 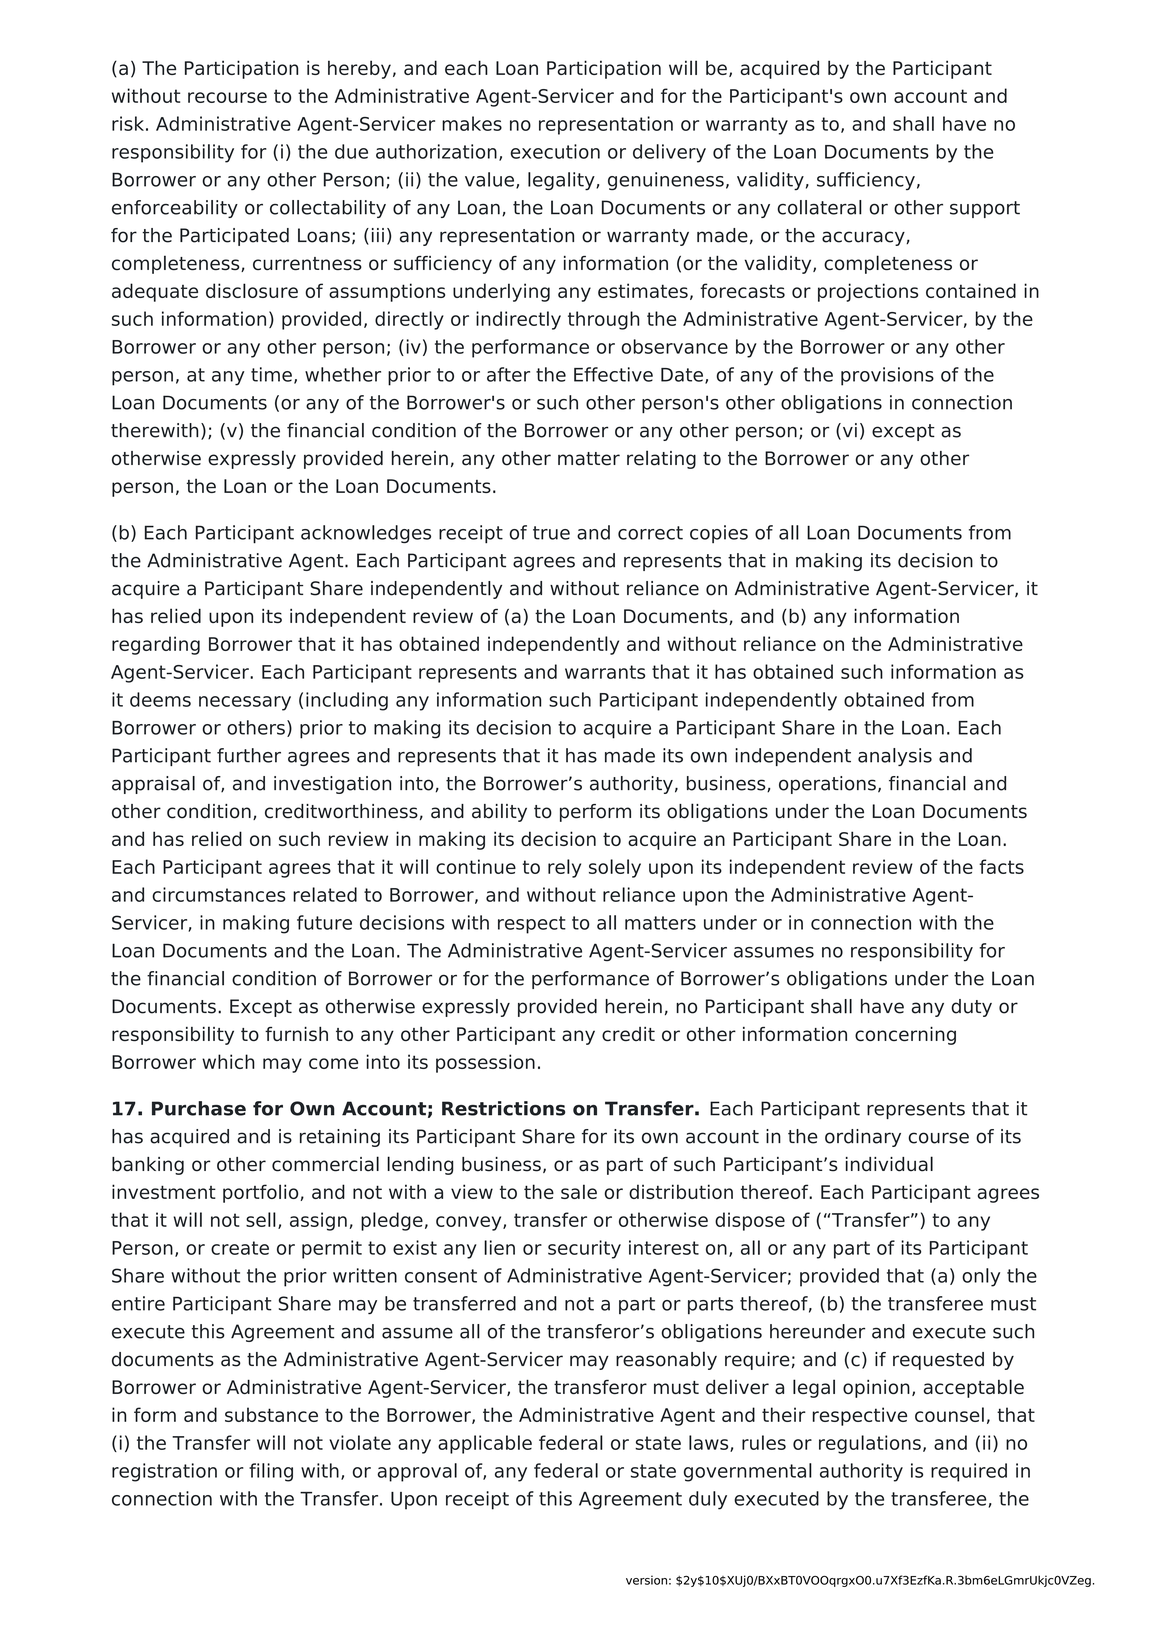 What do you see at coordinates (564, 868) in the document?
I see `rely` at bounding box center [564, 868].
